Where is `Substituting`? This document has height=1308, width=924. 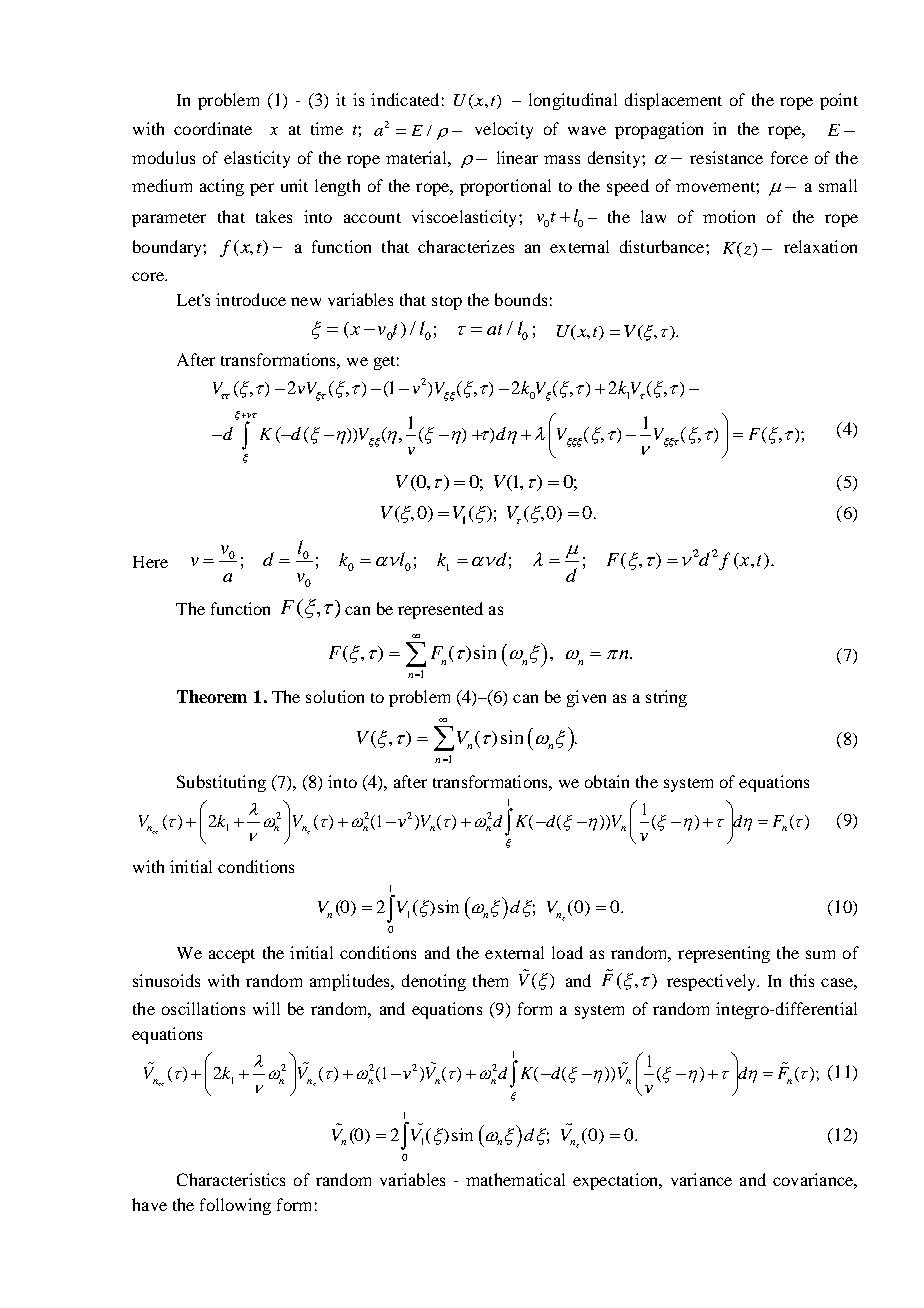 Substituting is located at coordinates (221, 783).
